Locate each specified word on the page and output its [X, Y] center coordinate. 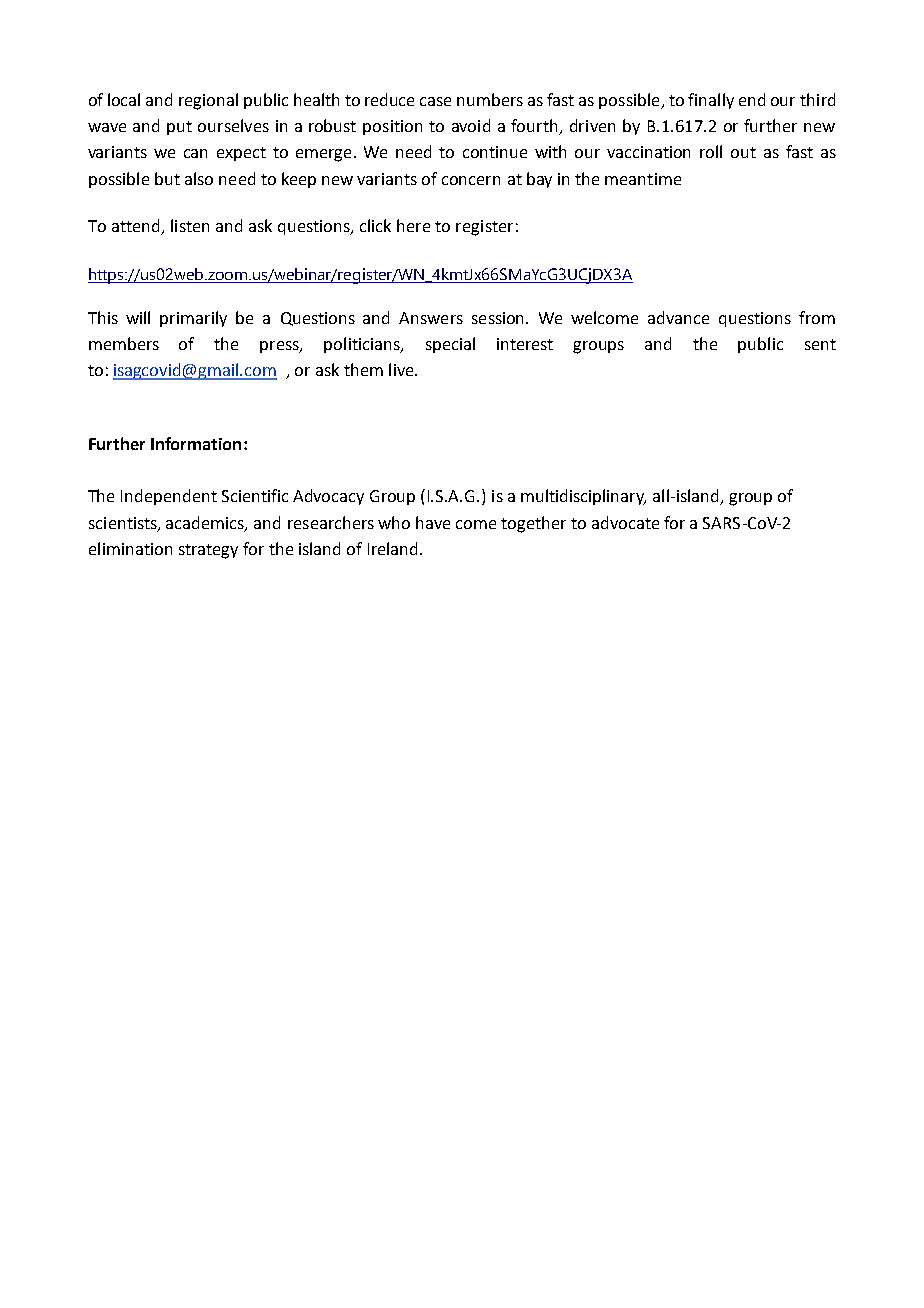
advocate [625, 522]
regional [208, 101]
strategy [208, 551]
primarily [193, 319]
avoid [471, 125]
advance [678, 317]
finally [711, 101]
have [433, 522]
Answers [431, 318]
